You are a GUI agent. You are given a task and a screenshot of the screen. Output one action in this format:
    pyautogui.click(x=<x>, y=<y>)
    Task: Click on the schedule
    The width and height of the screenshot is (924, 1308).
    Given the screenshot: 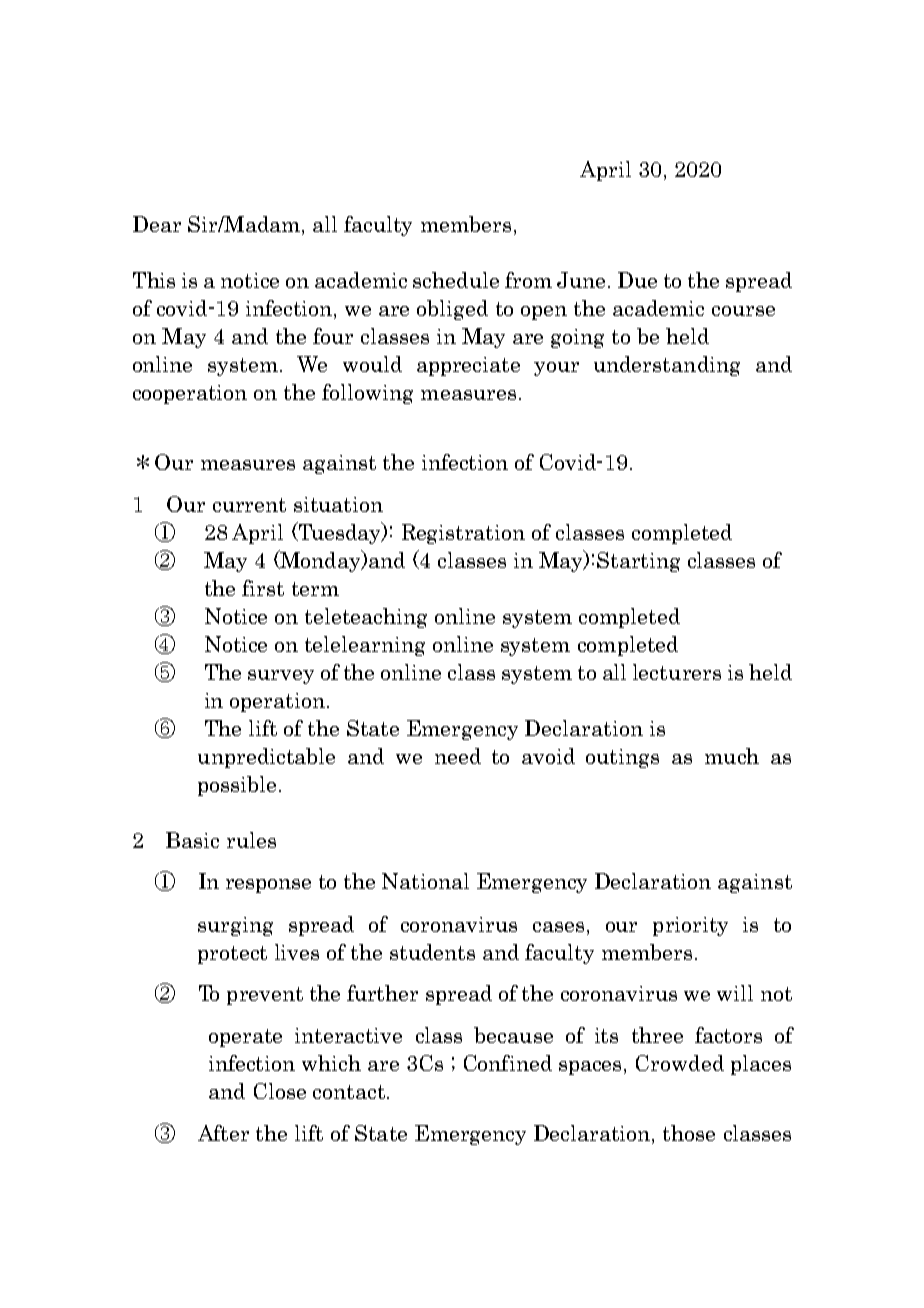 What is the action you would take?
    pyautogui.click(x=456, y=280)
